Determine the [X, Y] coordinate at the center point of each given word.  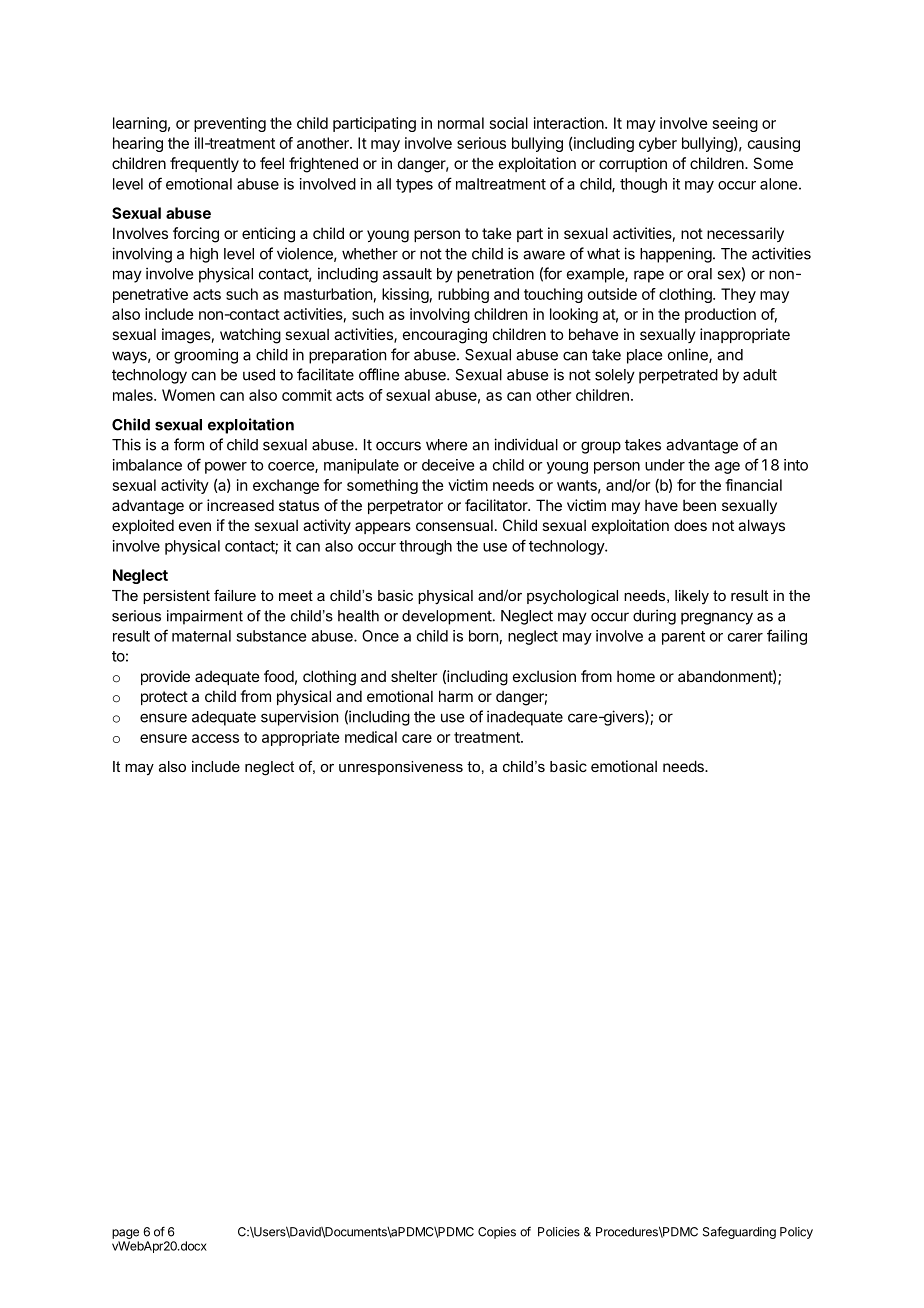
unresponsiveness [401, 768]
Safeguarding [739, 1233]
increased [240, 505]
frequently [204, 164]
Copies [497, 1233]
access [215, 738]
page [125, 1234]
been [699, 505]
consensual [454, 525]
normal [461, 123]
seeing [735, 124]
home [636, 676]
